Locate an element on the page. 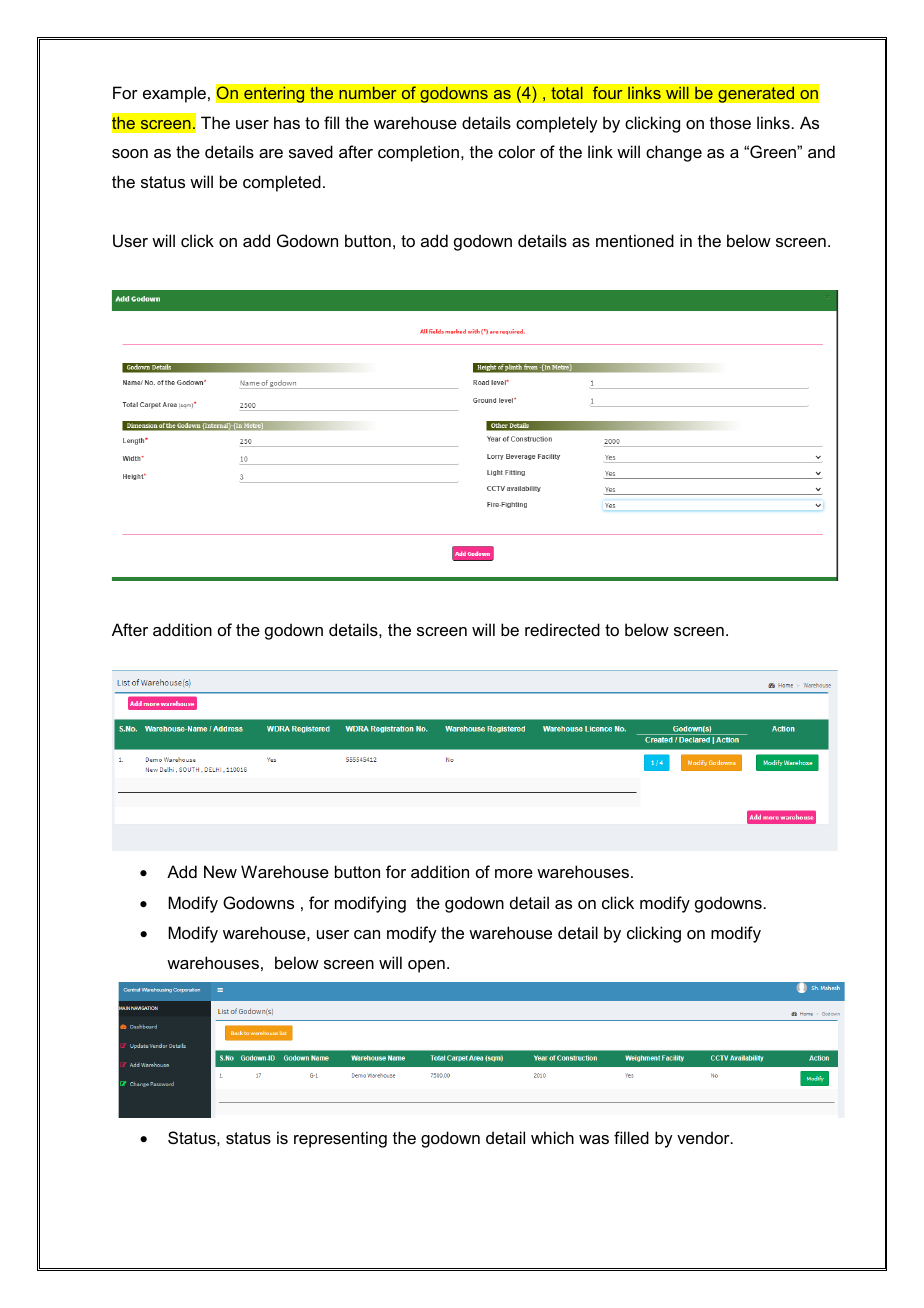 Image resolution: width=924 pixels, height=1308 pixels. vendor is located at coordinates (704, 1137).
